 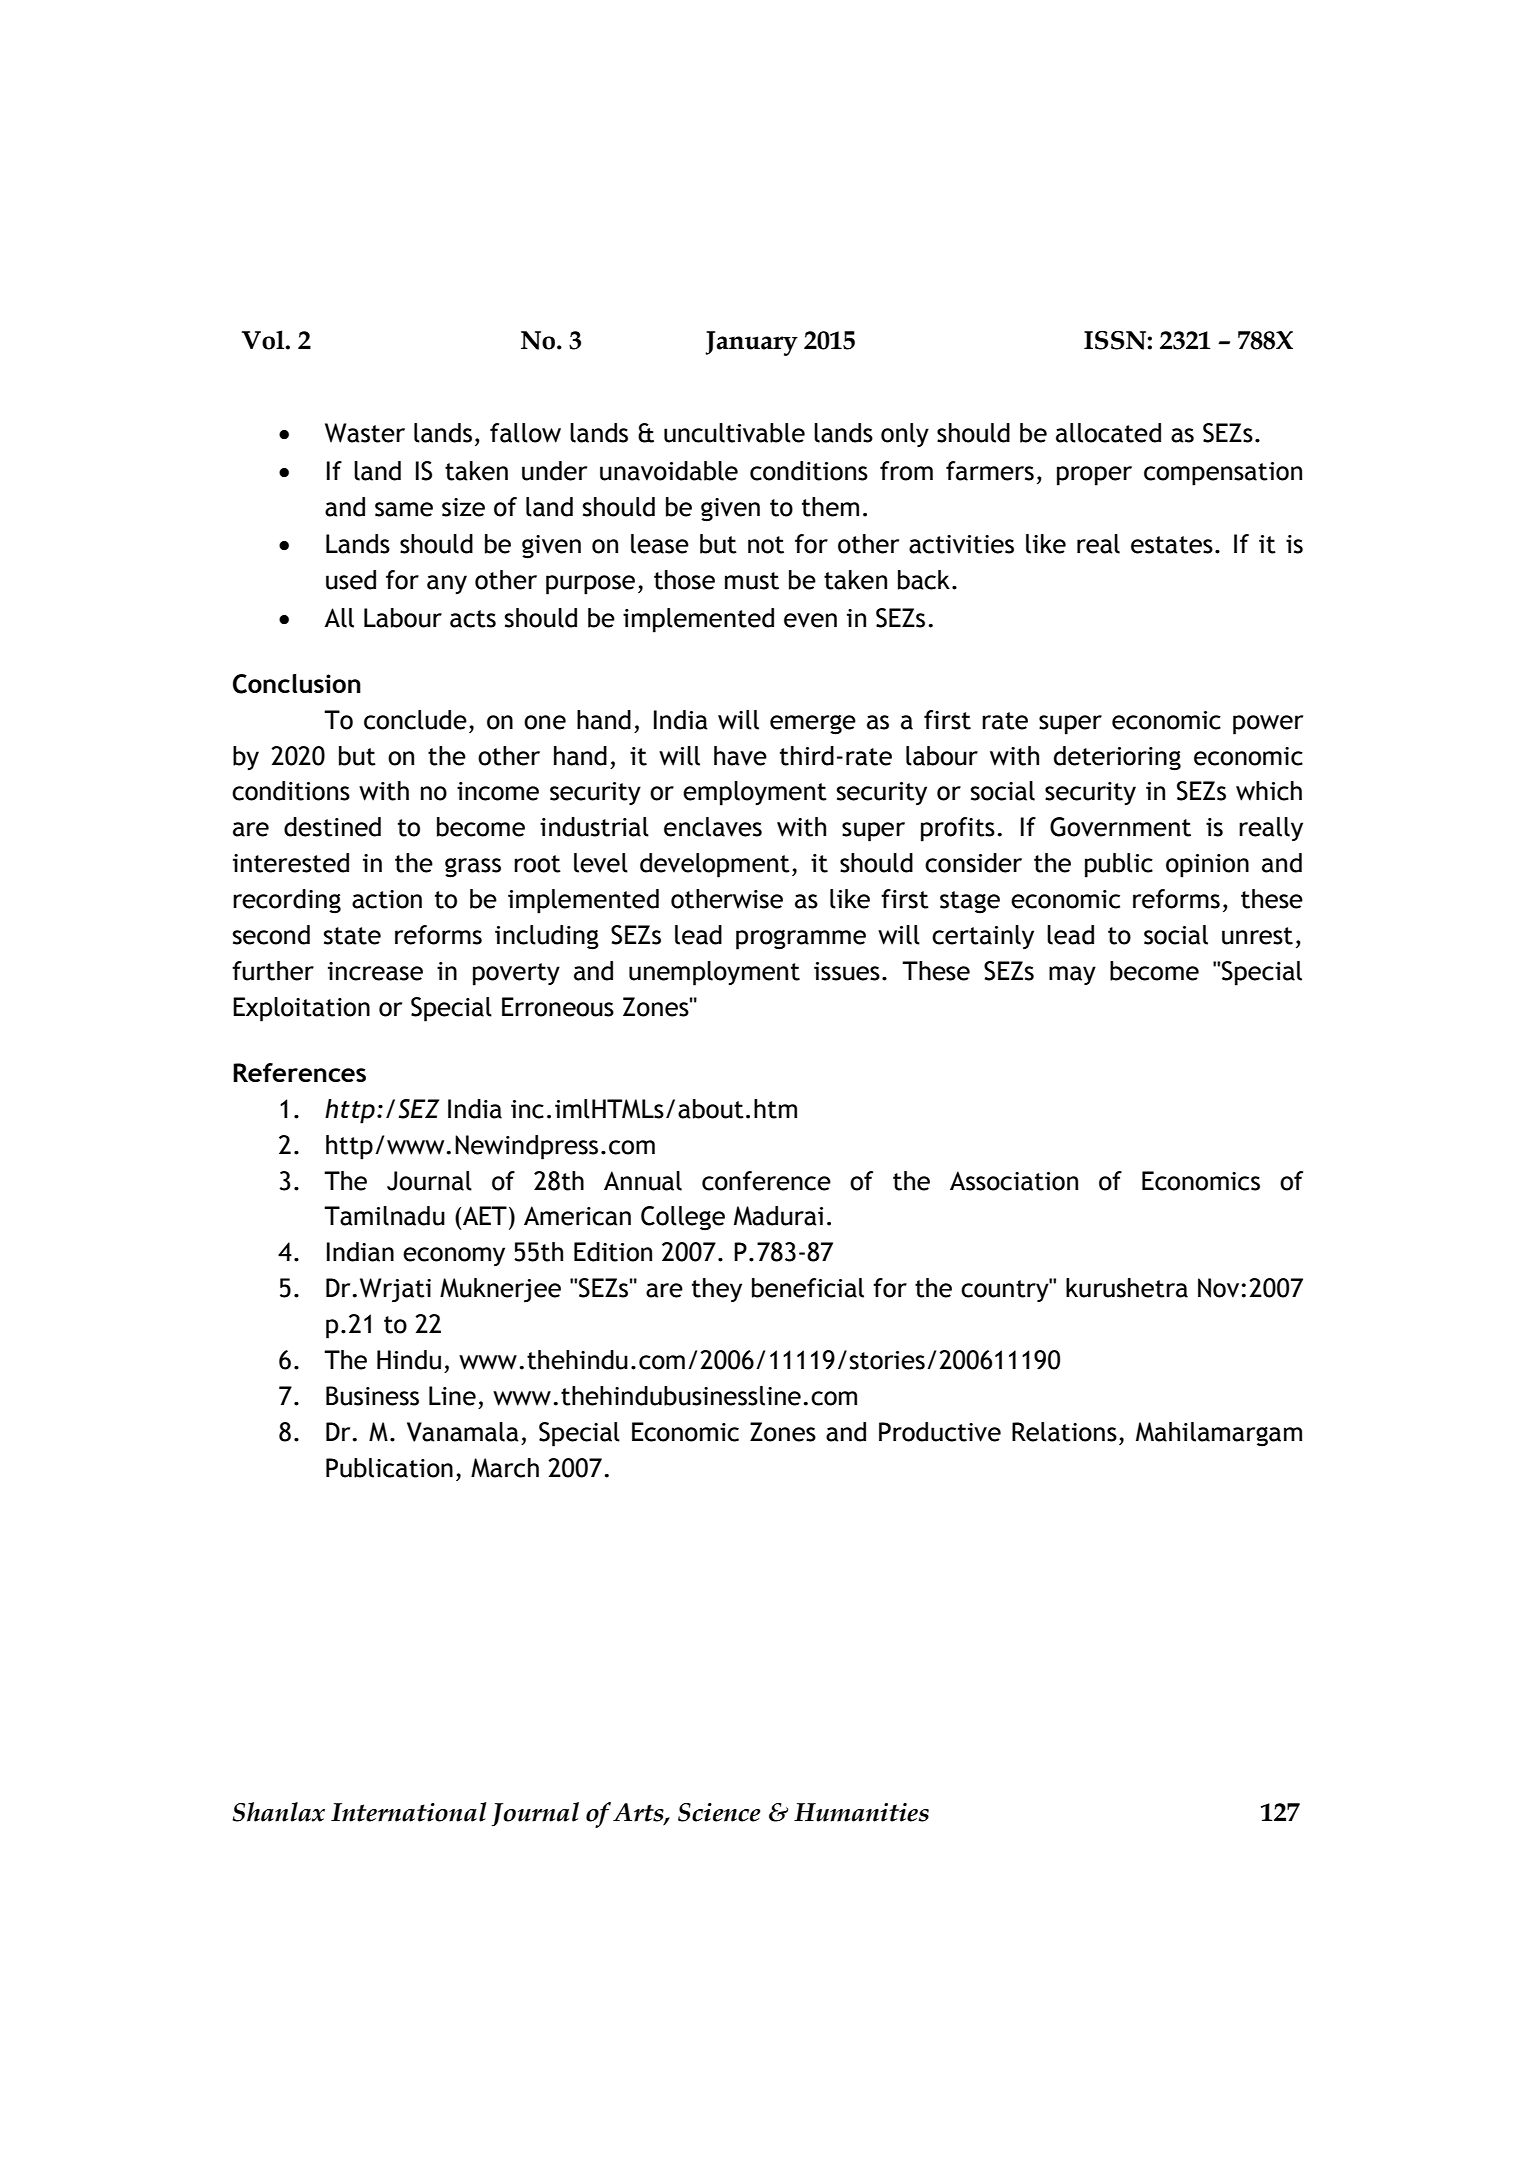 What do you see at coordinates (1072, 975) in the document?
I see `may` at bounding box center [1072, 975].
